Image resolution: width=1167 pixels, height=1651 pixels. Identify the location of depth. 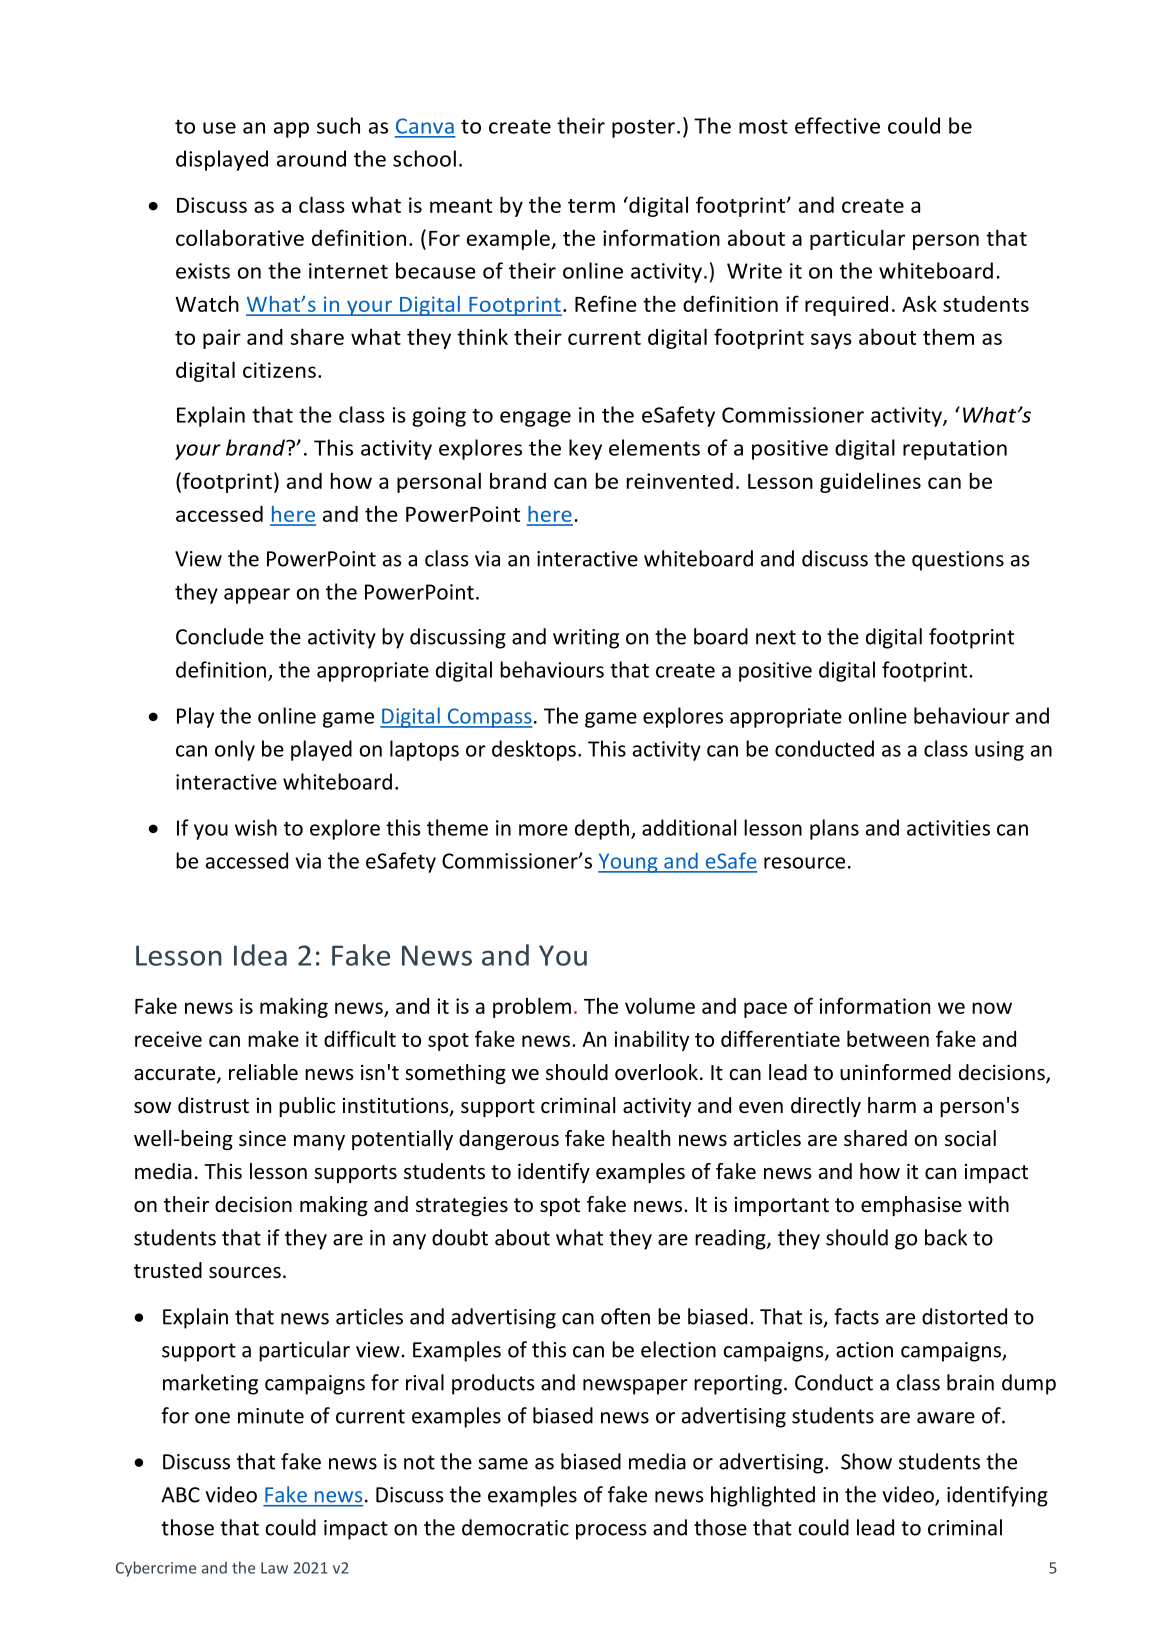
(602, 829).
